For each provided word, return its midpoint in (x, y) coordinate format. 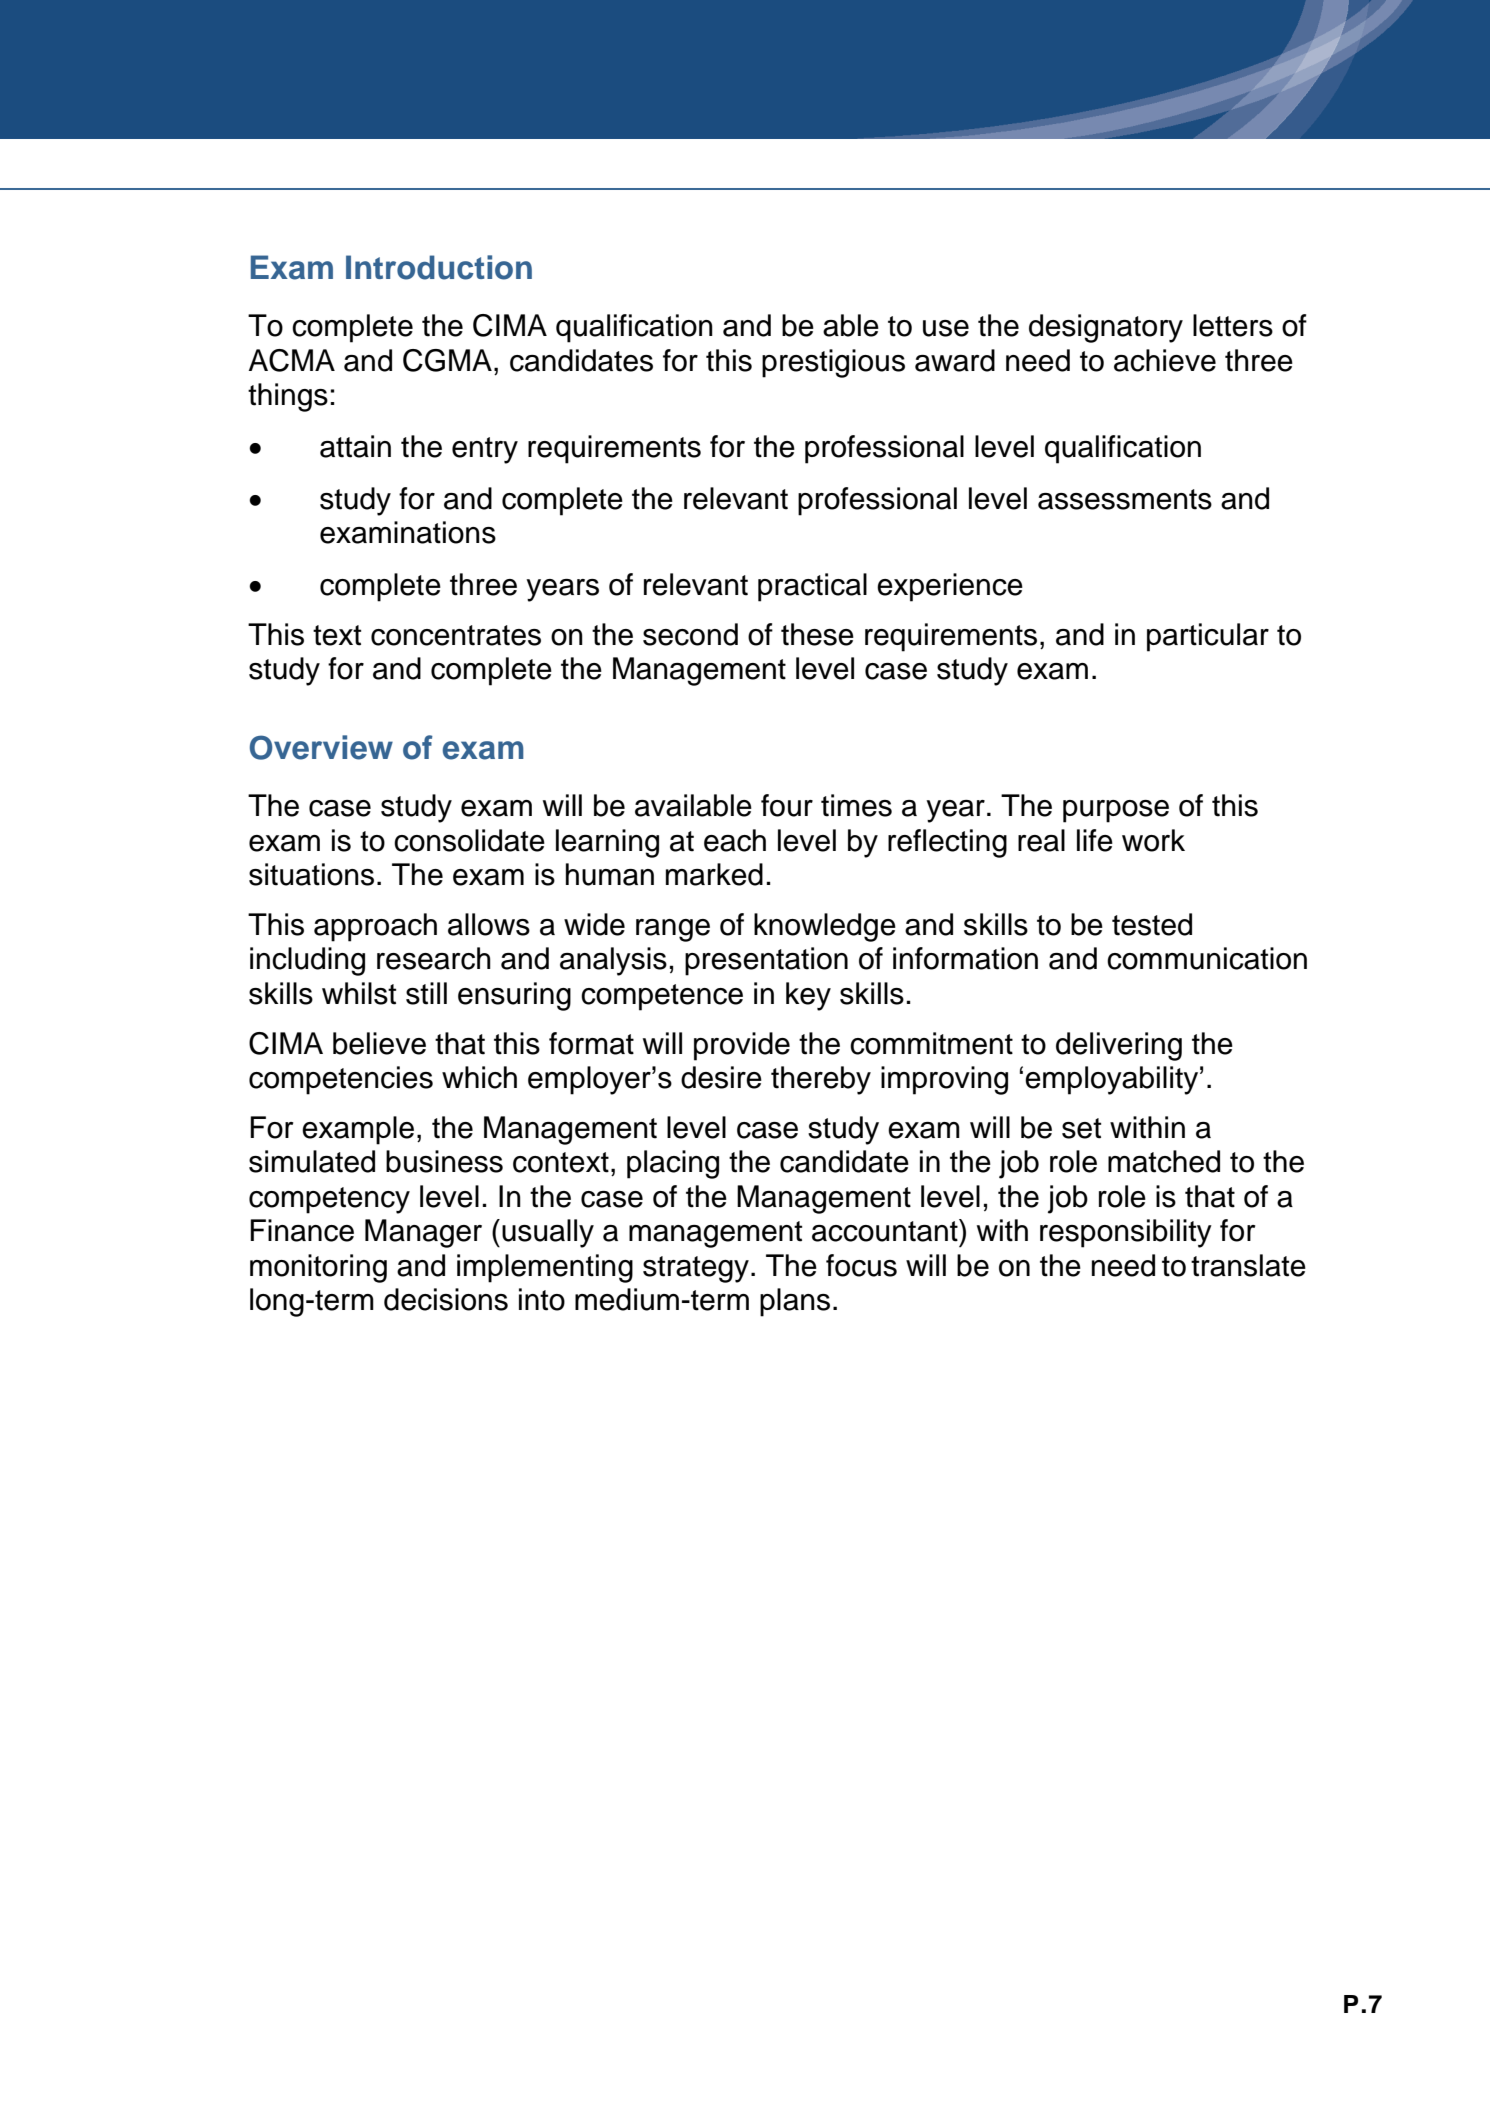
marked (714, 874)
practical (812, 587)
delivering (1119, 1046)
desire (721, 1077)
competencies (341, 1080)
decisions (446, 1299)
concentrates (456, 635)
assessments (1125, 499)
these (817, 634)
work (1153, 840)
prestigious (833, 363)
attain (355, 446)
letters (1233, 325)
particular (1208, 637)
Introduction (439, 267)
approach (375, 927)
